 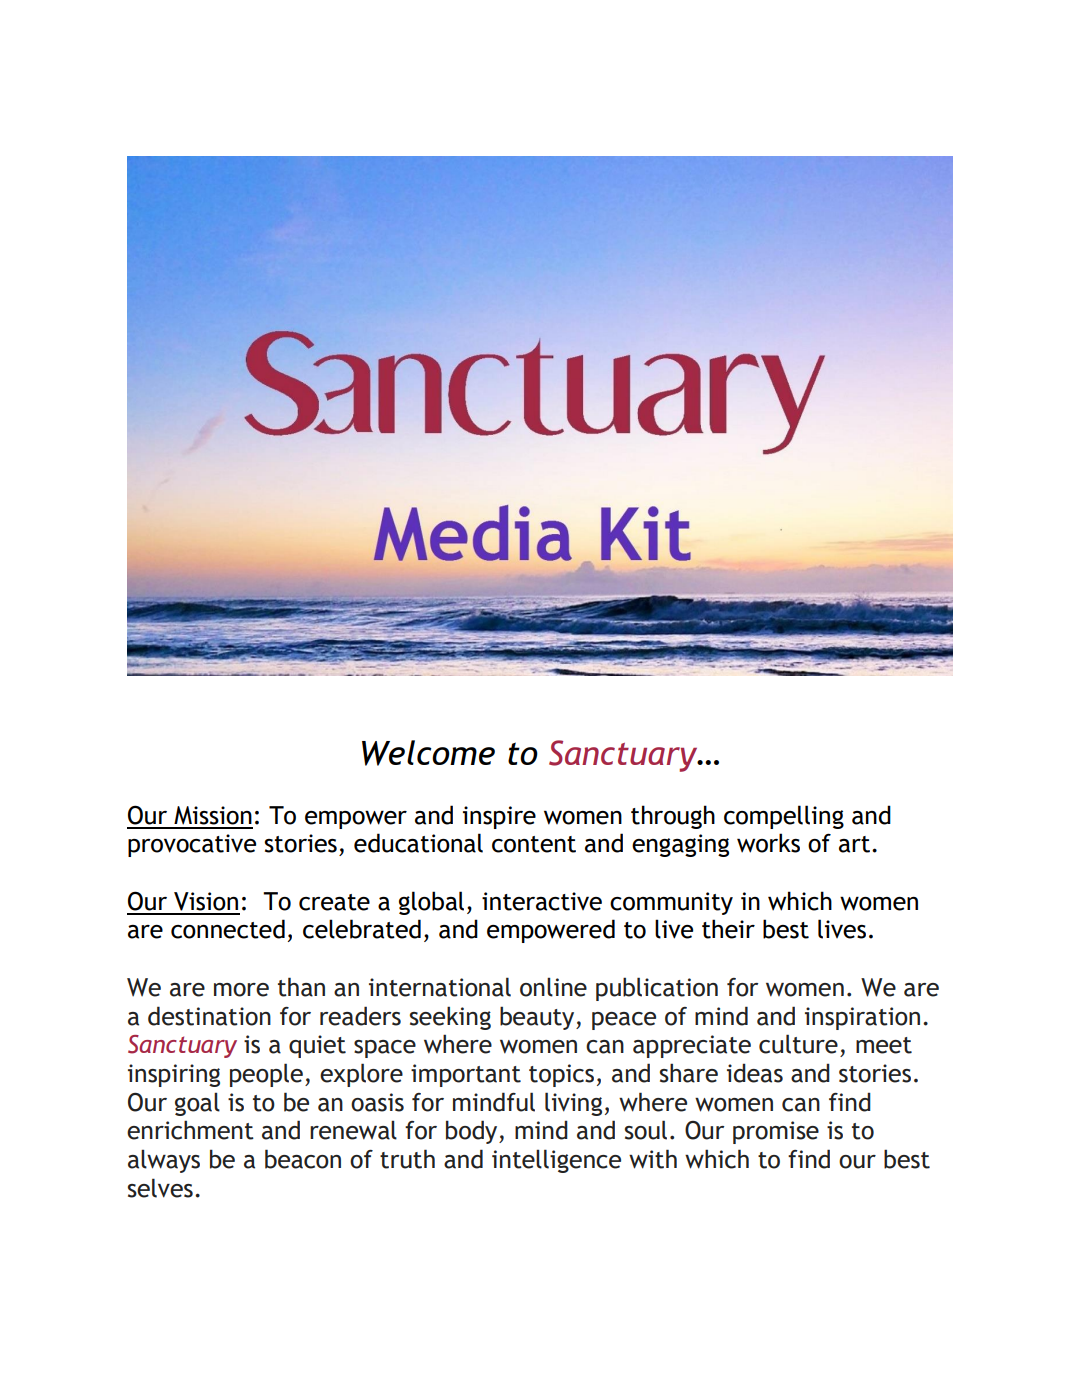 I want to click on always, so click(x=164, y=1161).
